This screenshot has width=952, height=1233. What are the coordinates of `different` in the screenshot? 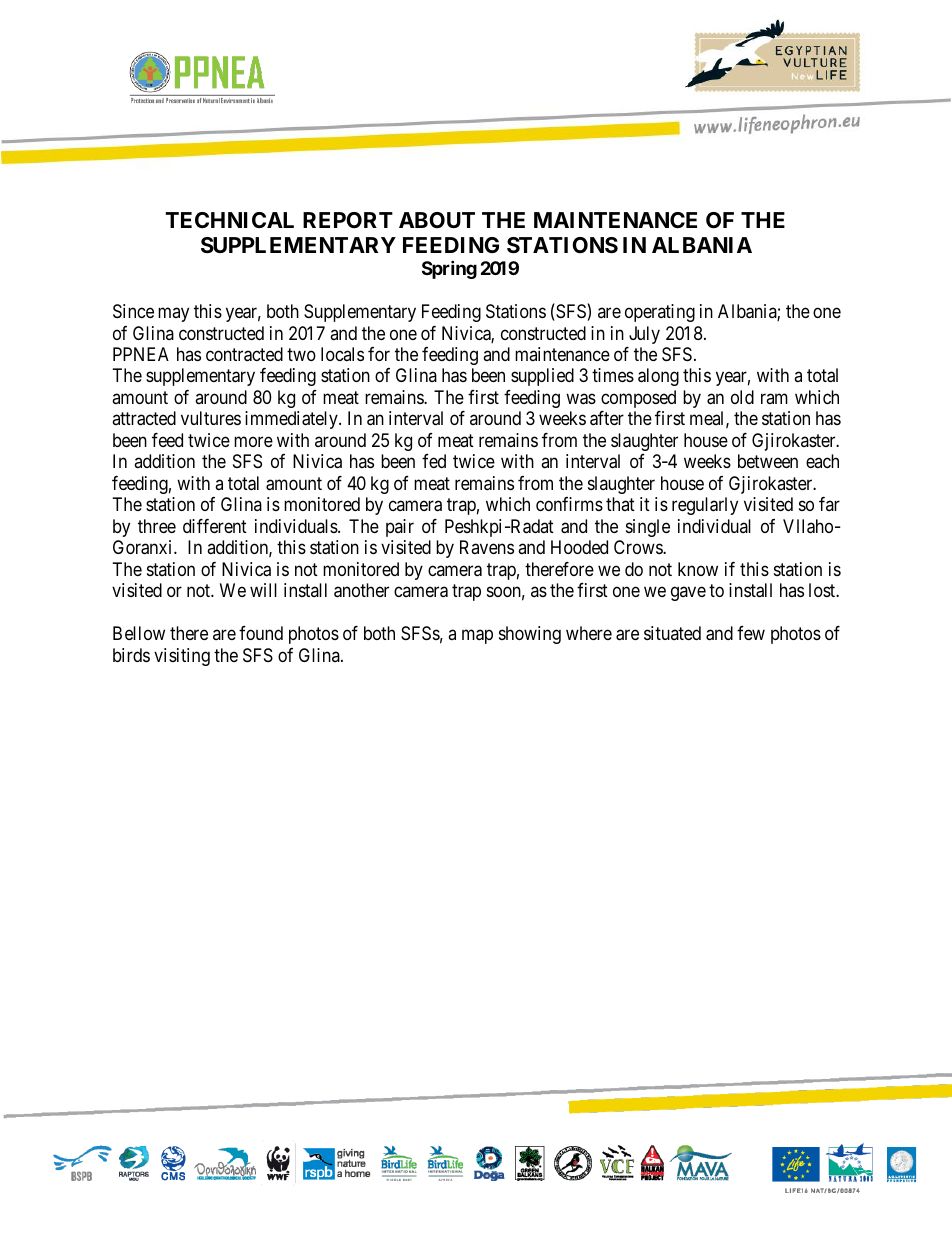 It's located at (215, 526).
